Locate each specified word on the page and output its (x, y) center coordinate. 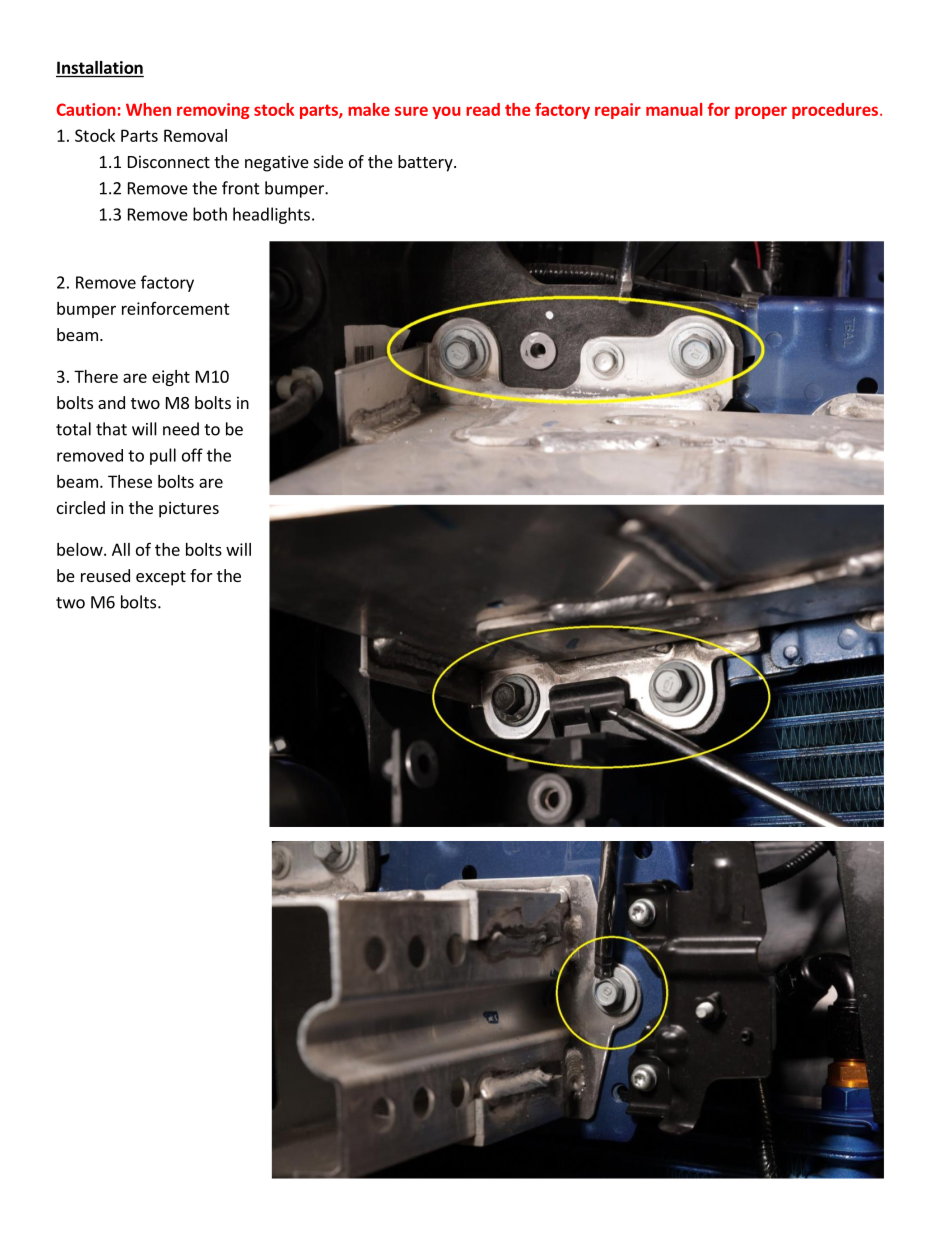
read (483, 109)
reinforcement (176, 308)
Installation (100, 67)
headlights (271, 215)
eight (171, 378)
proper (761, 112)
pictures (189, 509)
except (161, 578)
